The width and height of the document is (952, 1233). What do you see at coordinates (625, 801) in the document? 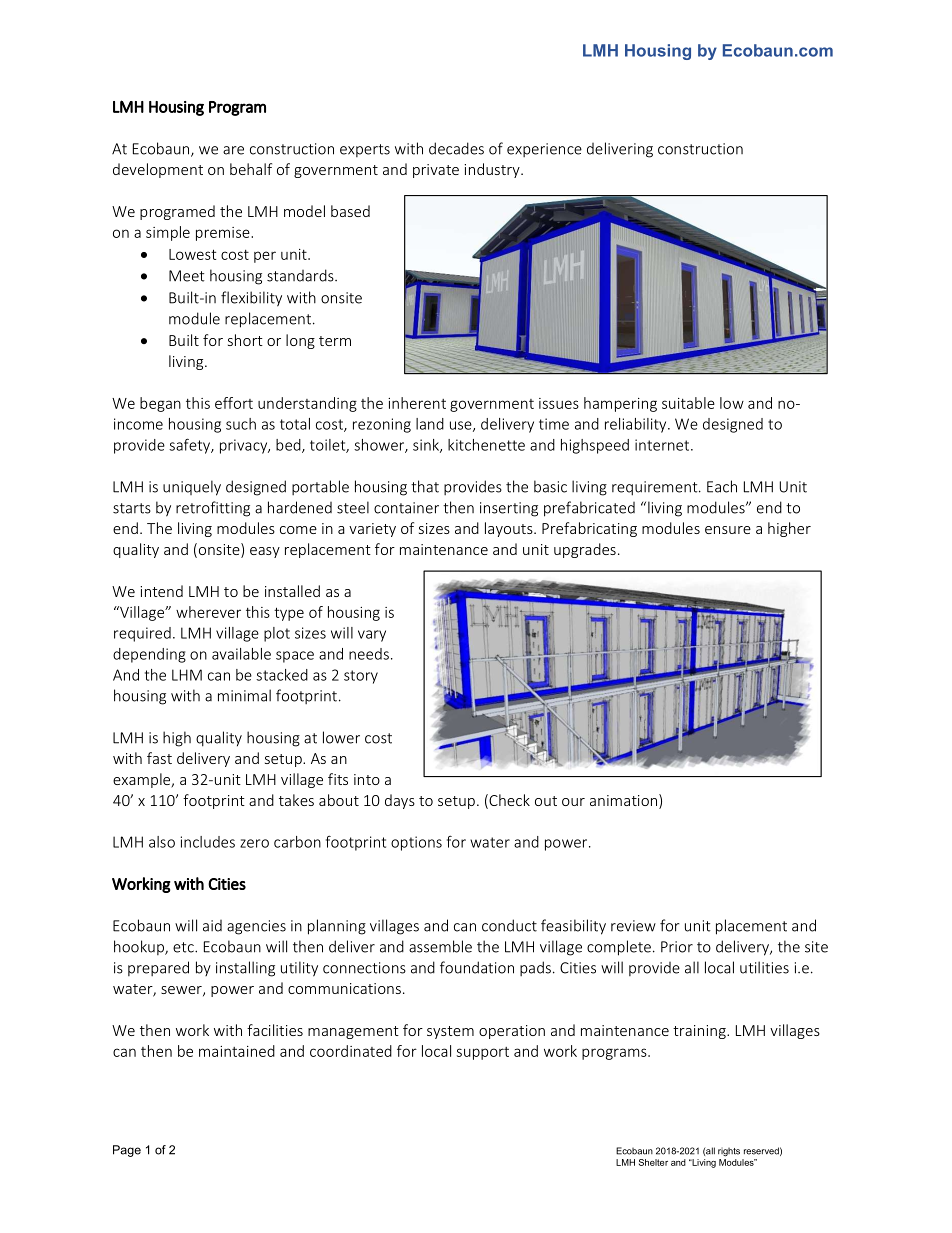
I see `animation` at bounding box center [625, 801].
